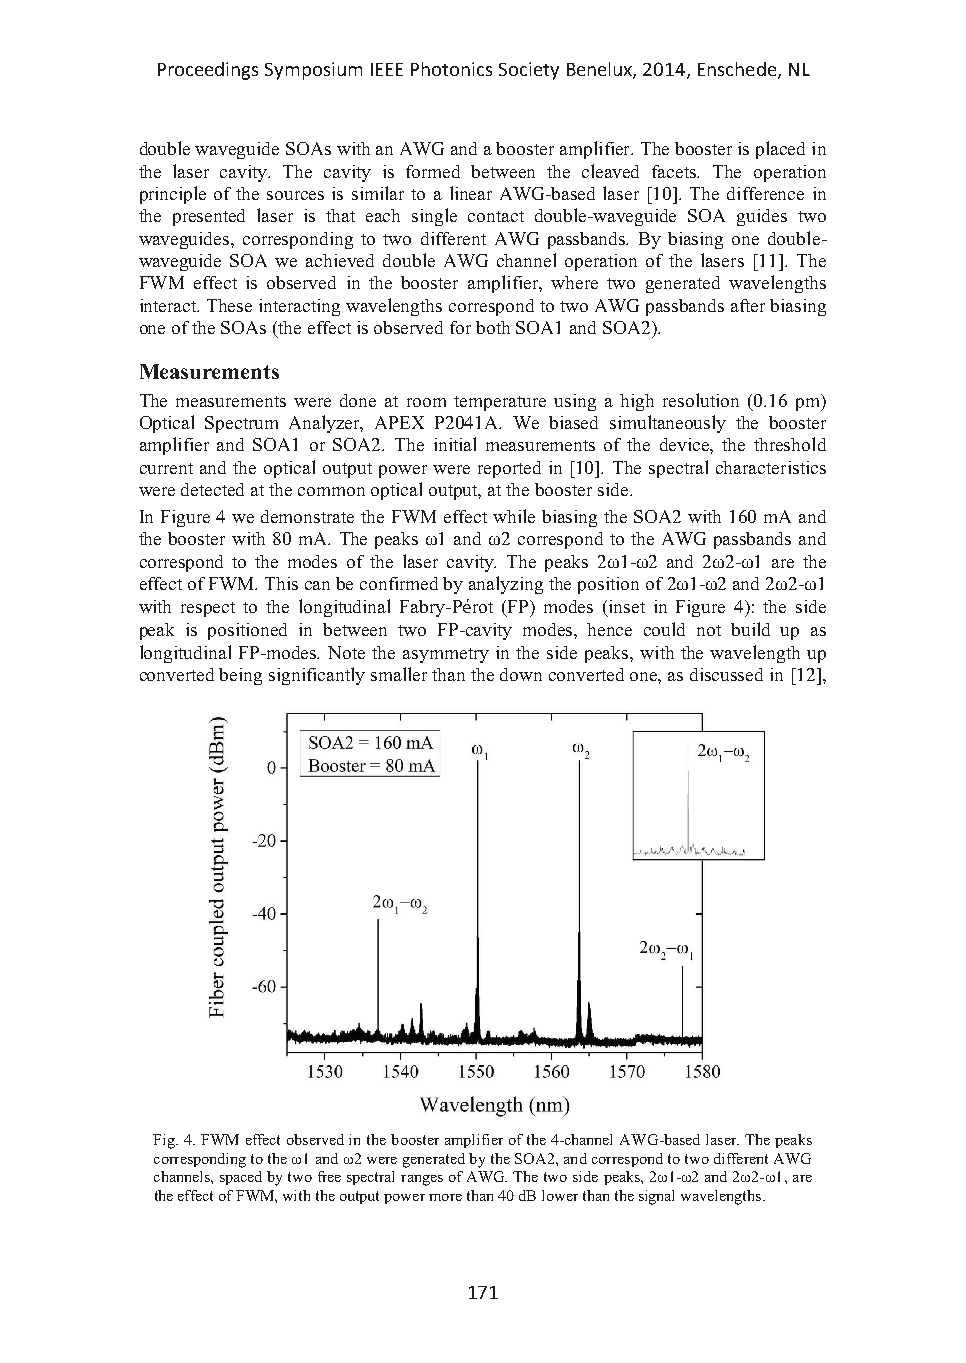 The width and height of the document is (966, 1363). Describe the element at coordinates (445, 1197) in the document. I see `more` at that location.
